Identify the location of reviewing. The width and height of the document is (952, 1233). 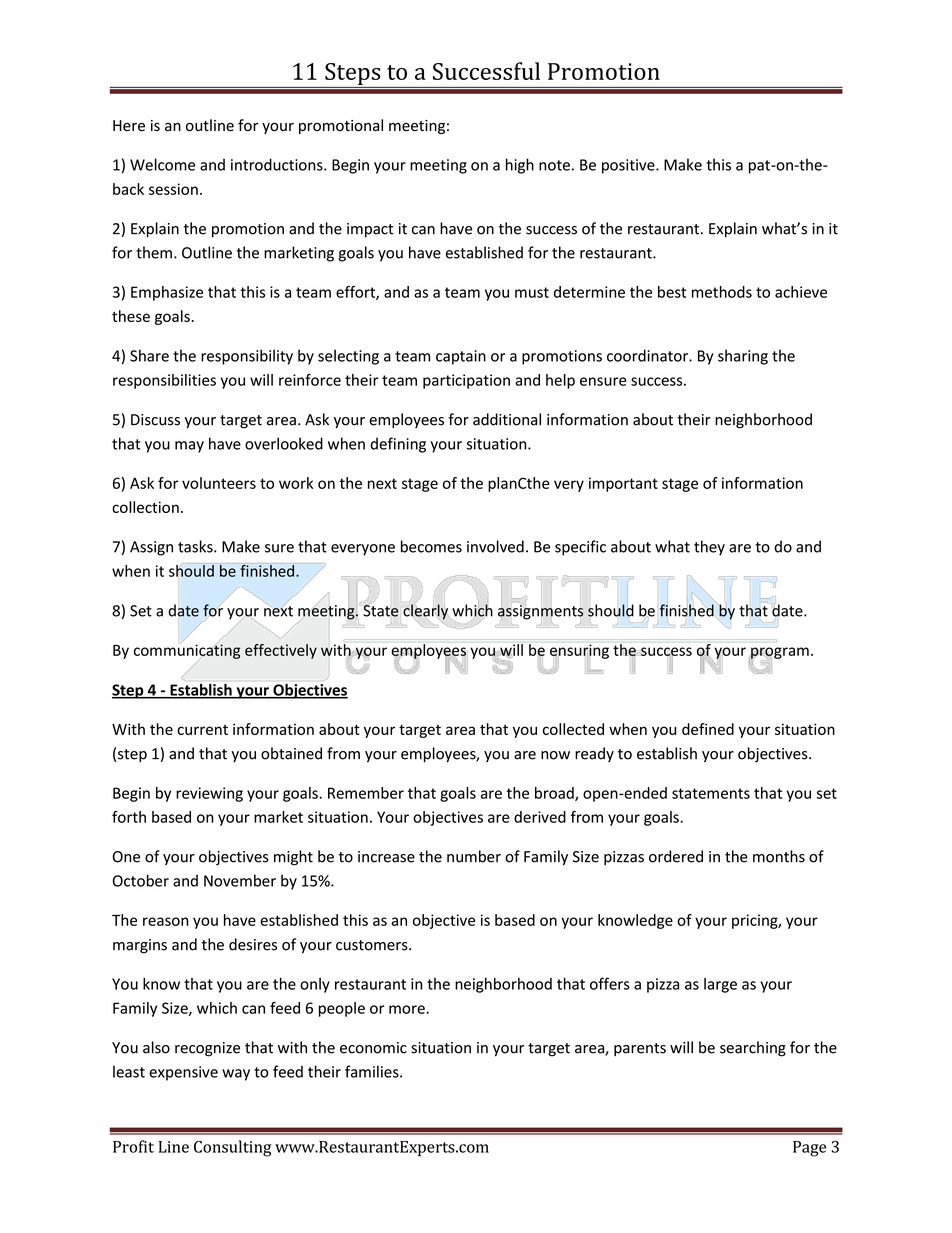
(209, 794).
